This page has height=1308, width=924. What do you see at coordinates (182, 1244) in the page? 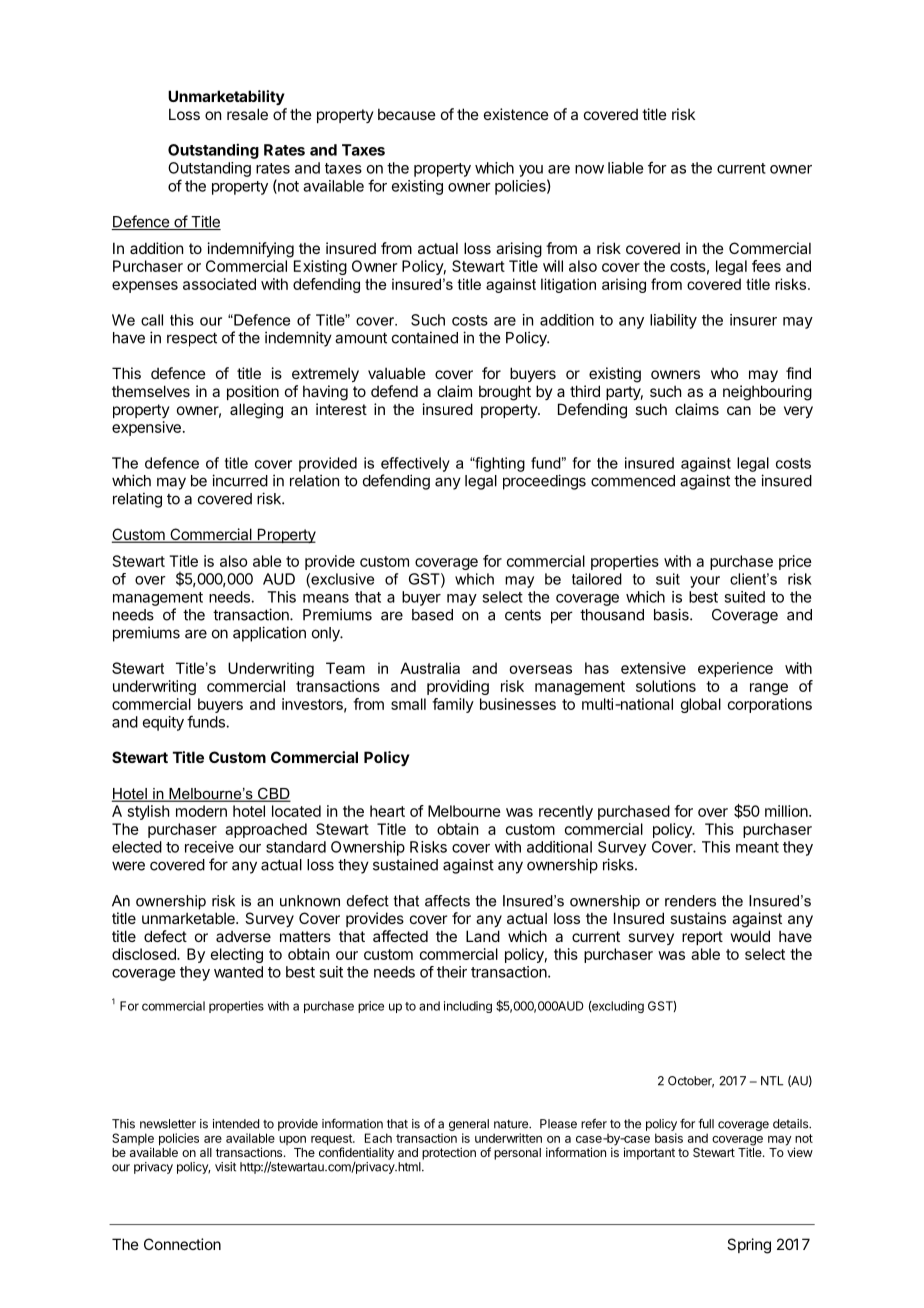
I see `Connection` at bounding box center [182, 1244].
